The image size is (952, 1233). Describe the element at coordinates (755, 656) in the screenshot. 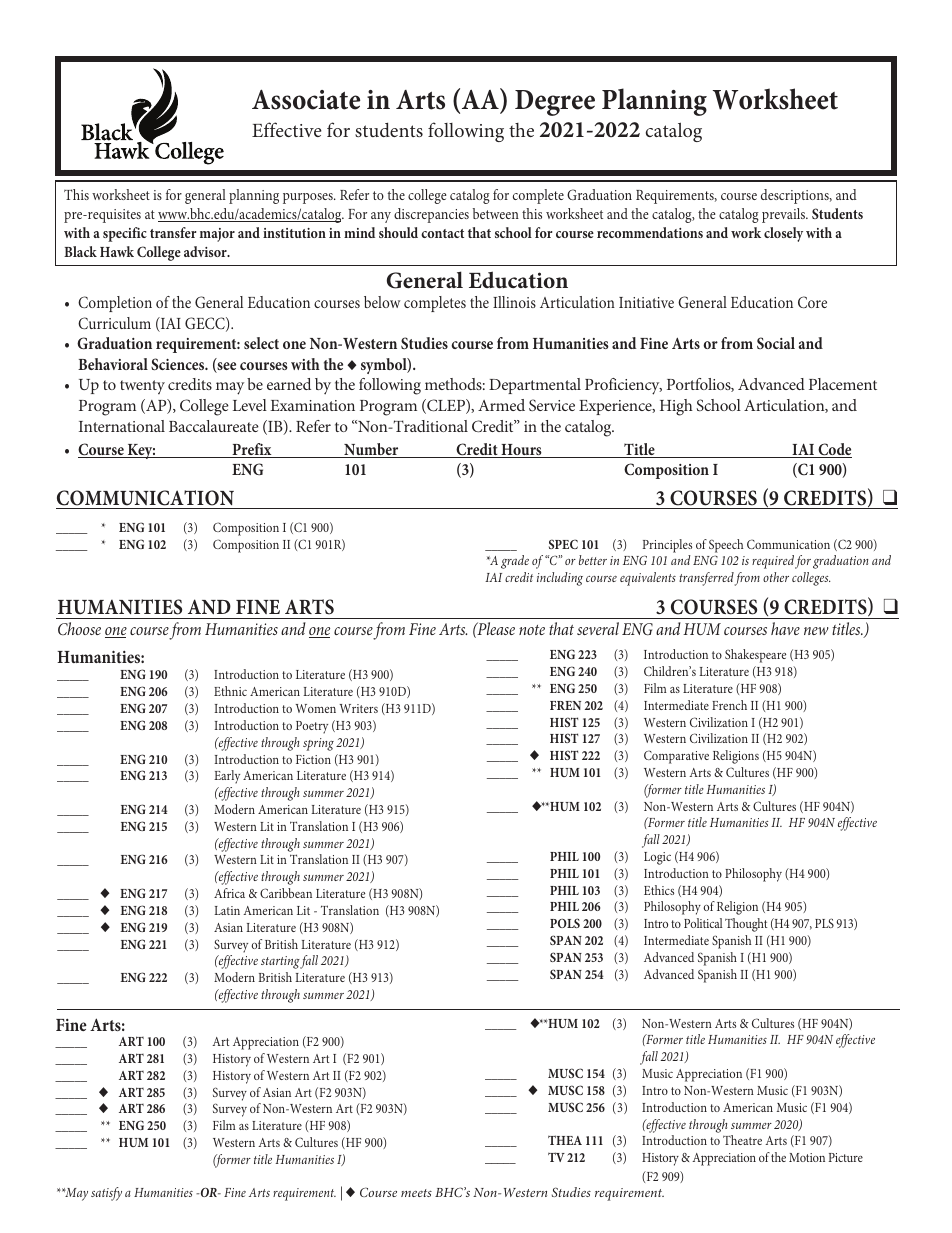

I see `Shakespeare` at that location.
